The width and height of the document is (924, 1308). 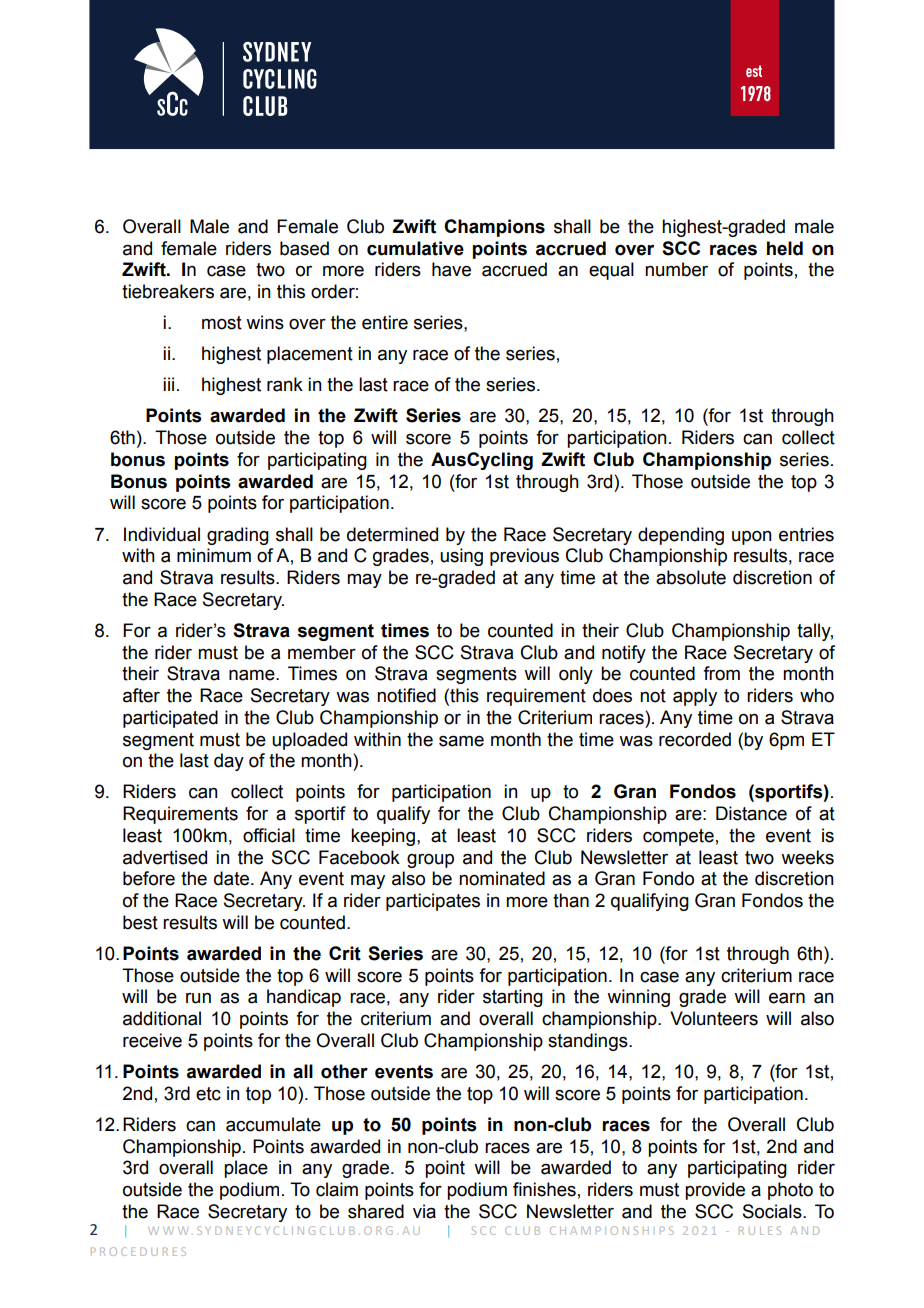 What do you see at coordinates (760, 1230) in the document?
I see `RULES` at bounding box center [760, 1230].
